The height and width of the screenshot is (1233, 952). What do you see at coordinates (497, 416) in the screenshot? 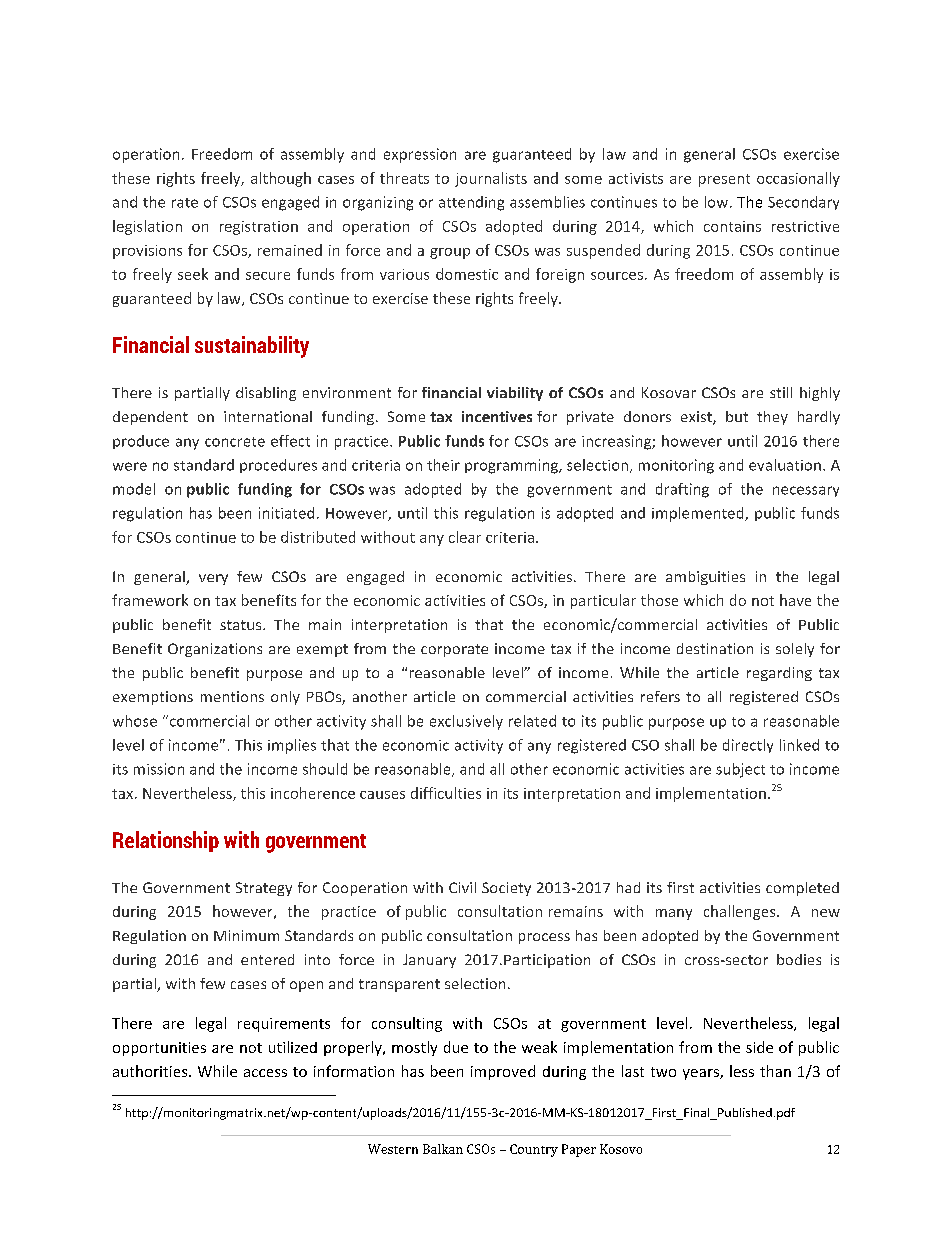
I see `incentives` at bounding box center [497, 416].
